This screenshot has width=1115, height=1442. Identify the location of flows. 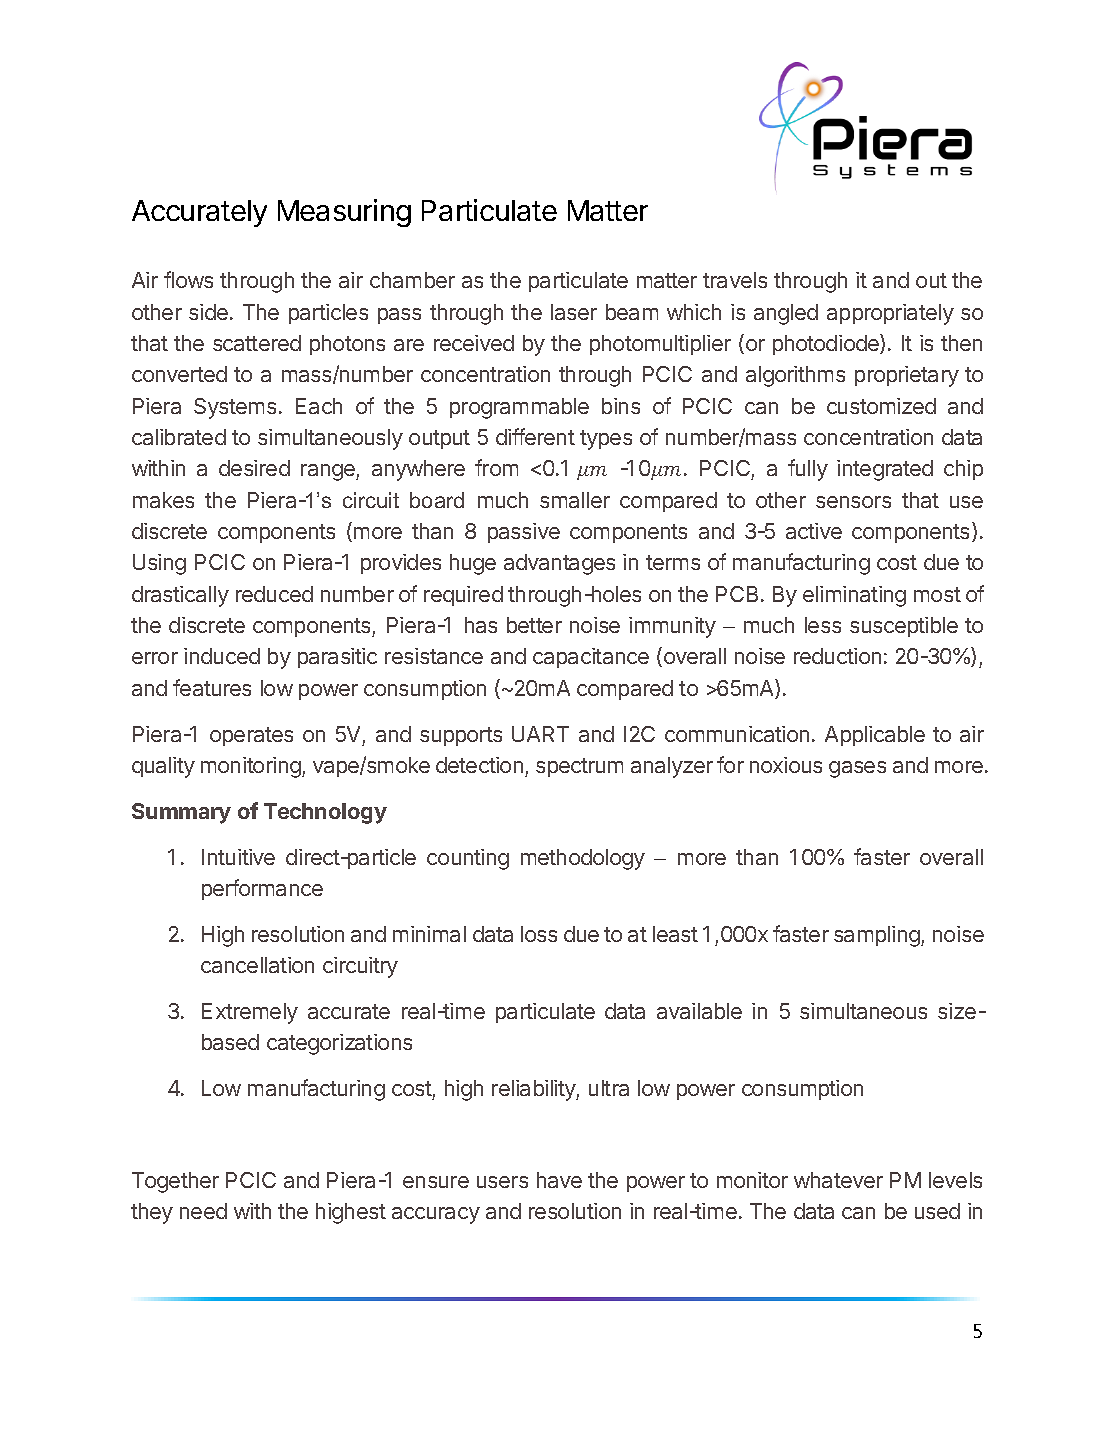
(188, 279).
